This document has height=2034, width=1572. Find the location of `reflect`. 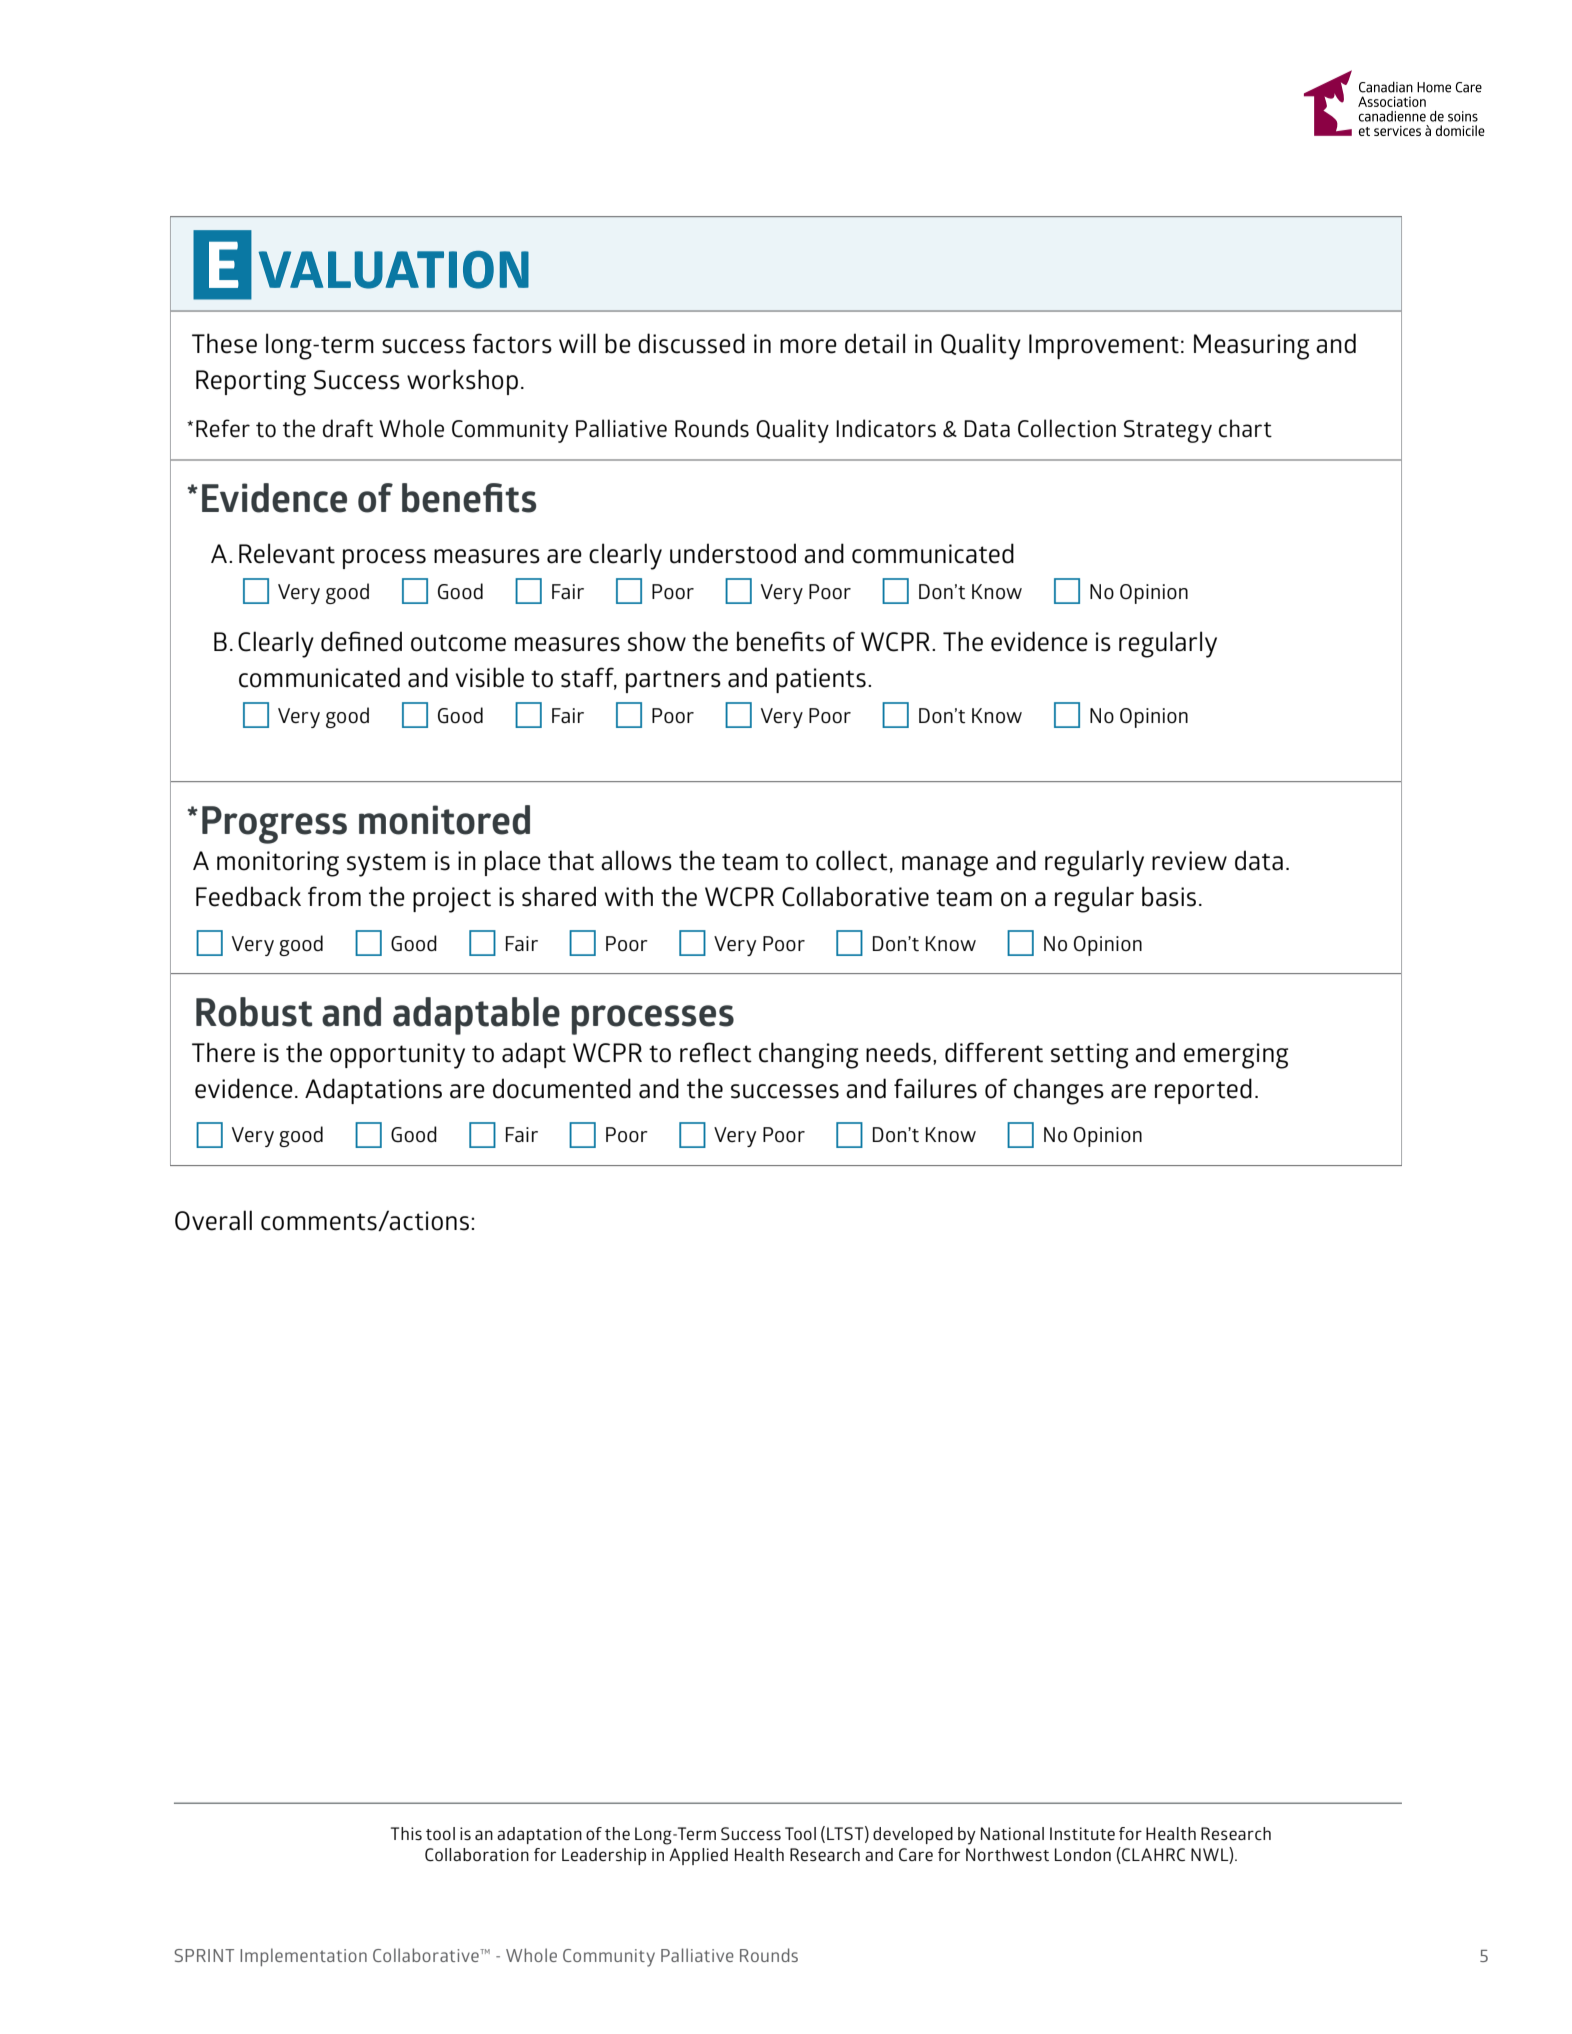

reflect is located at coordinates (716, 1052).
